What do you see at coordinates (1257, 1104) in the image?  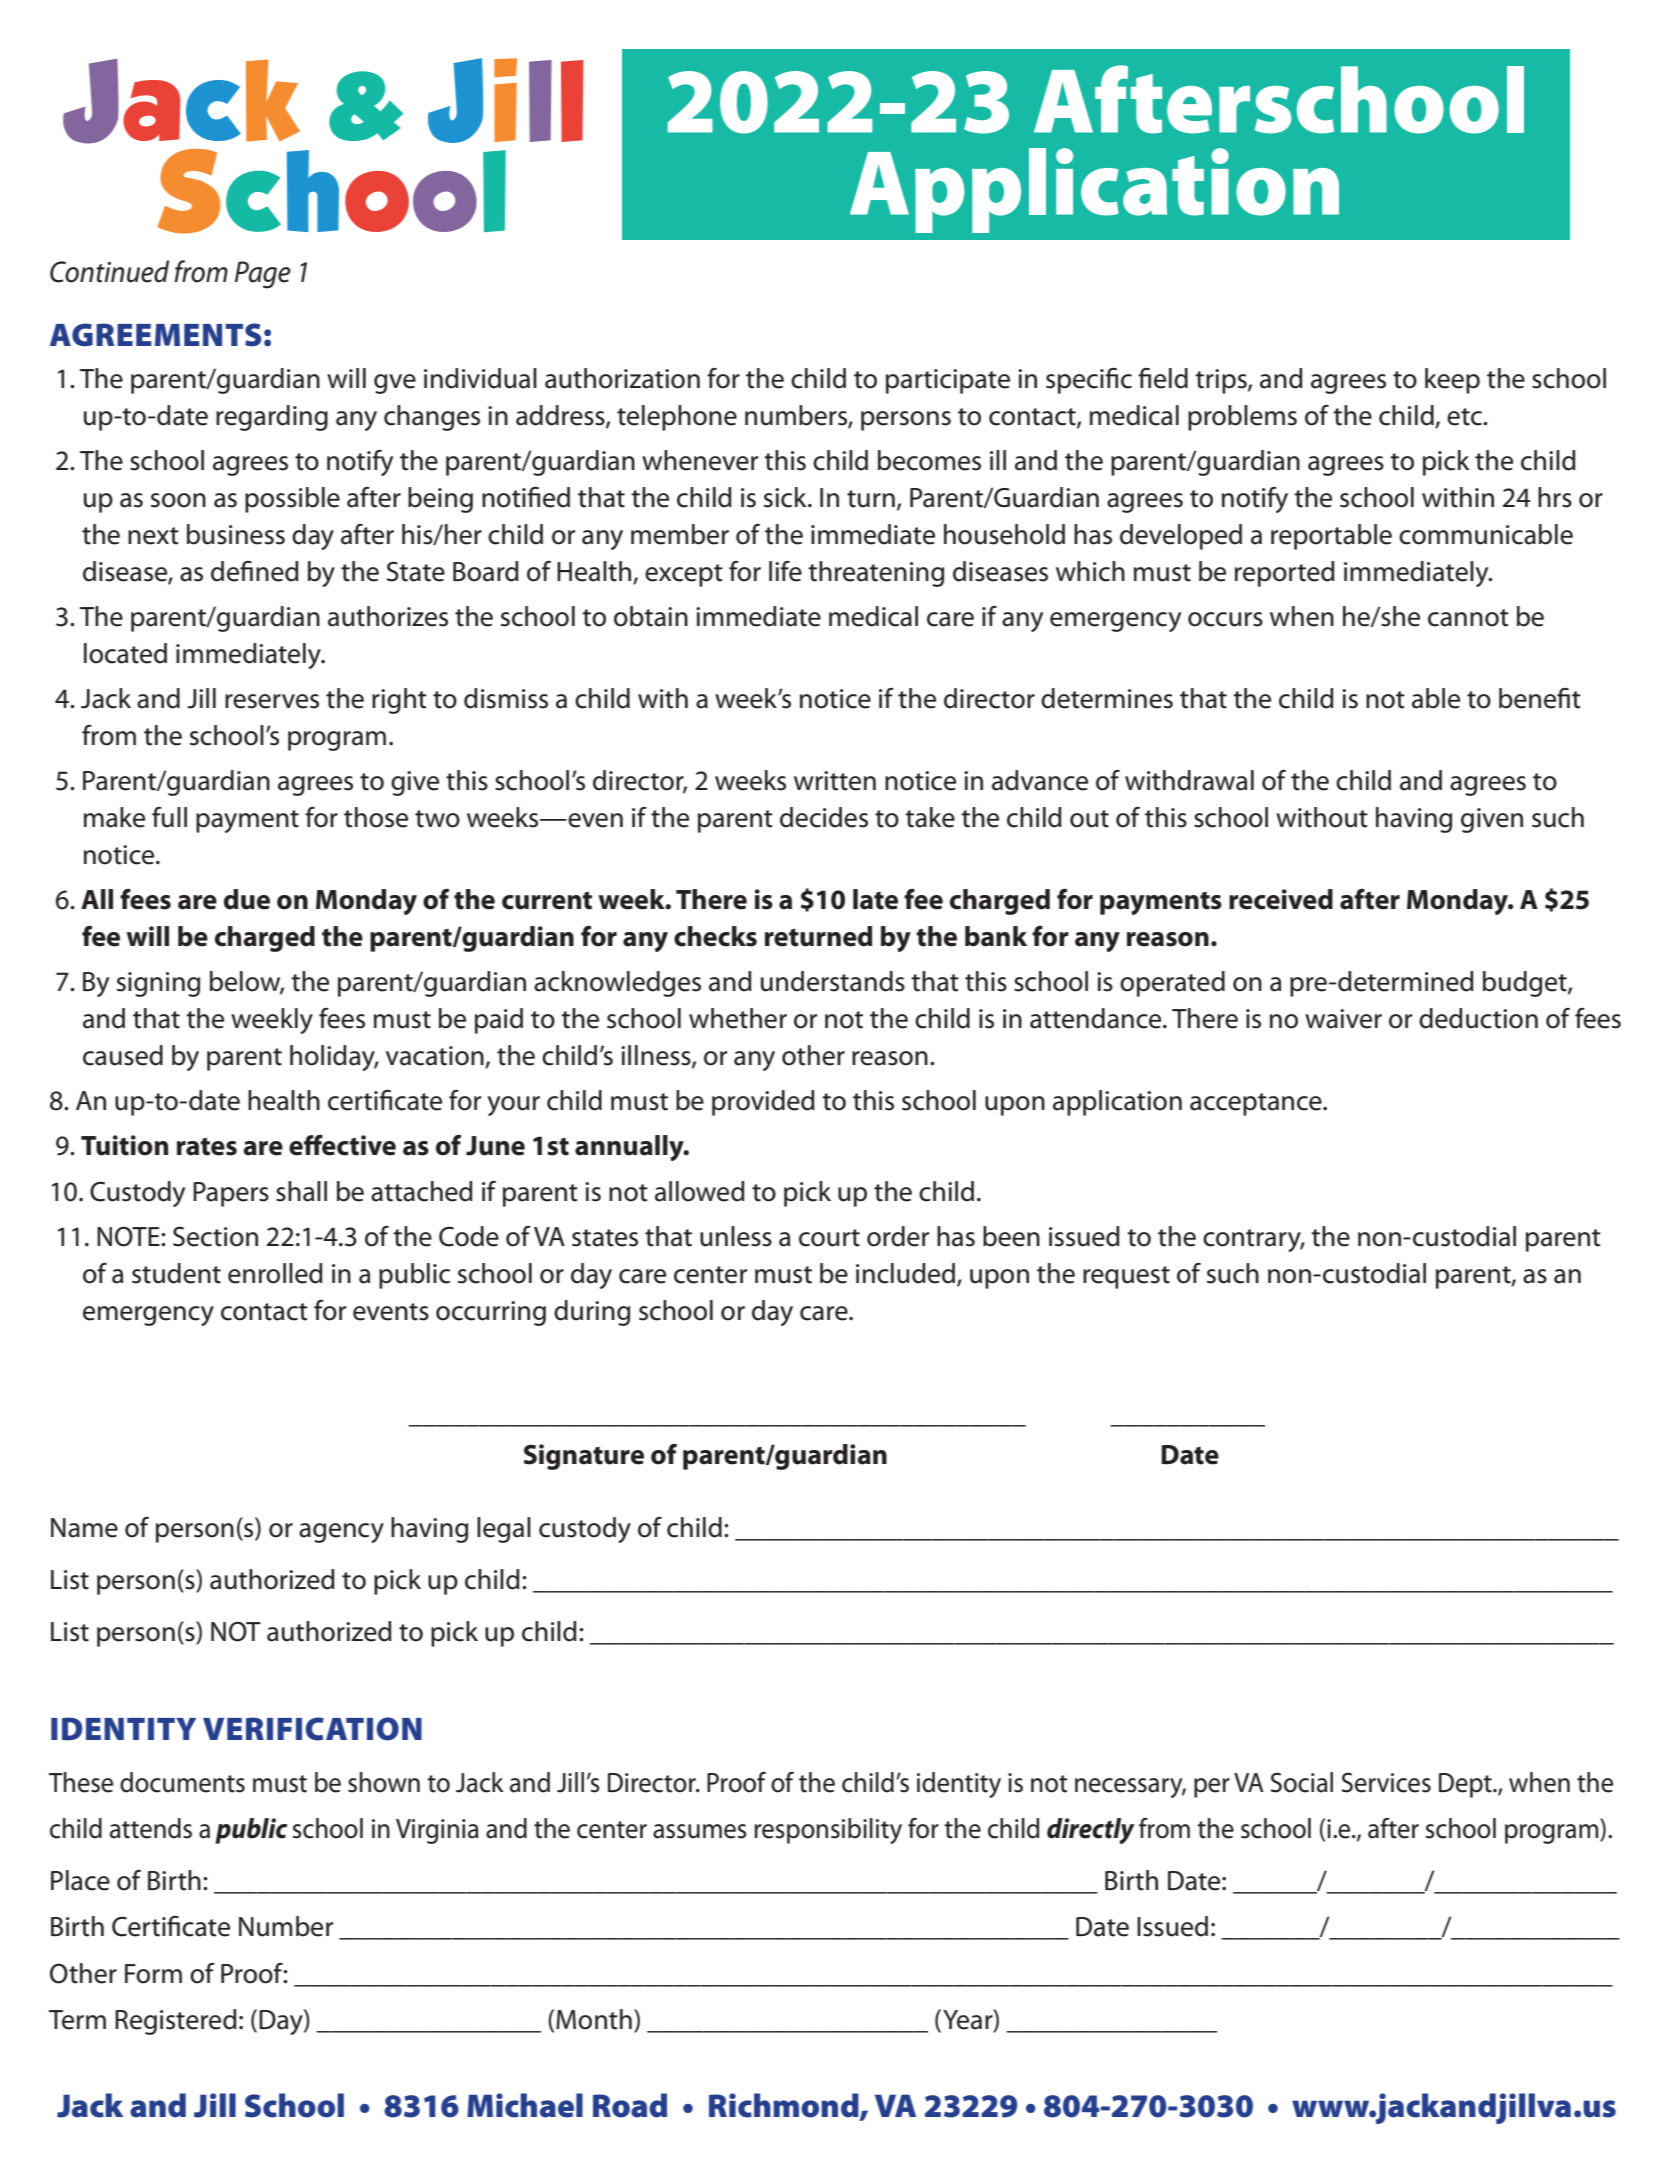 I see `acceptance` at bounding box center [1257, 1104].
